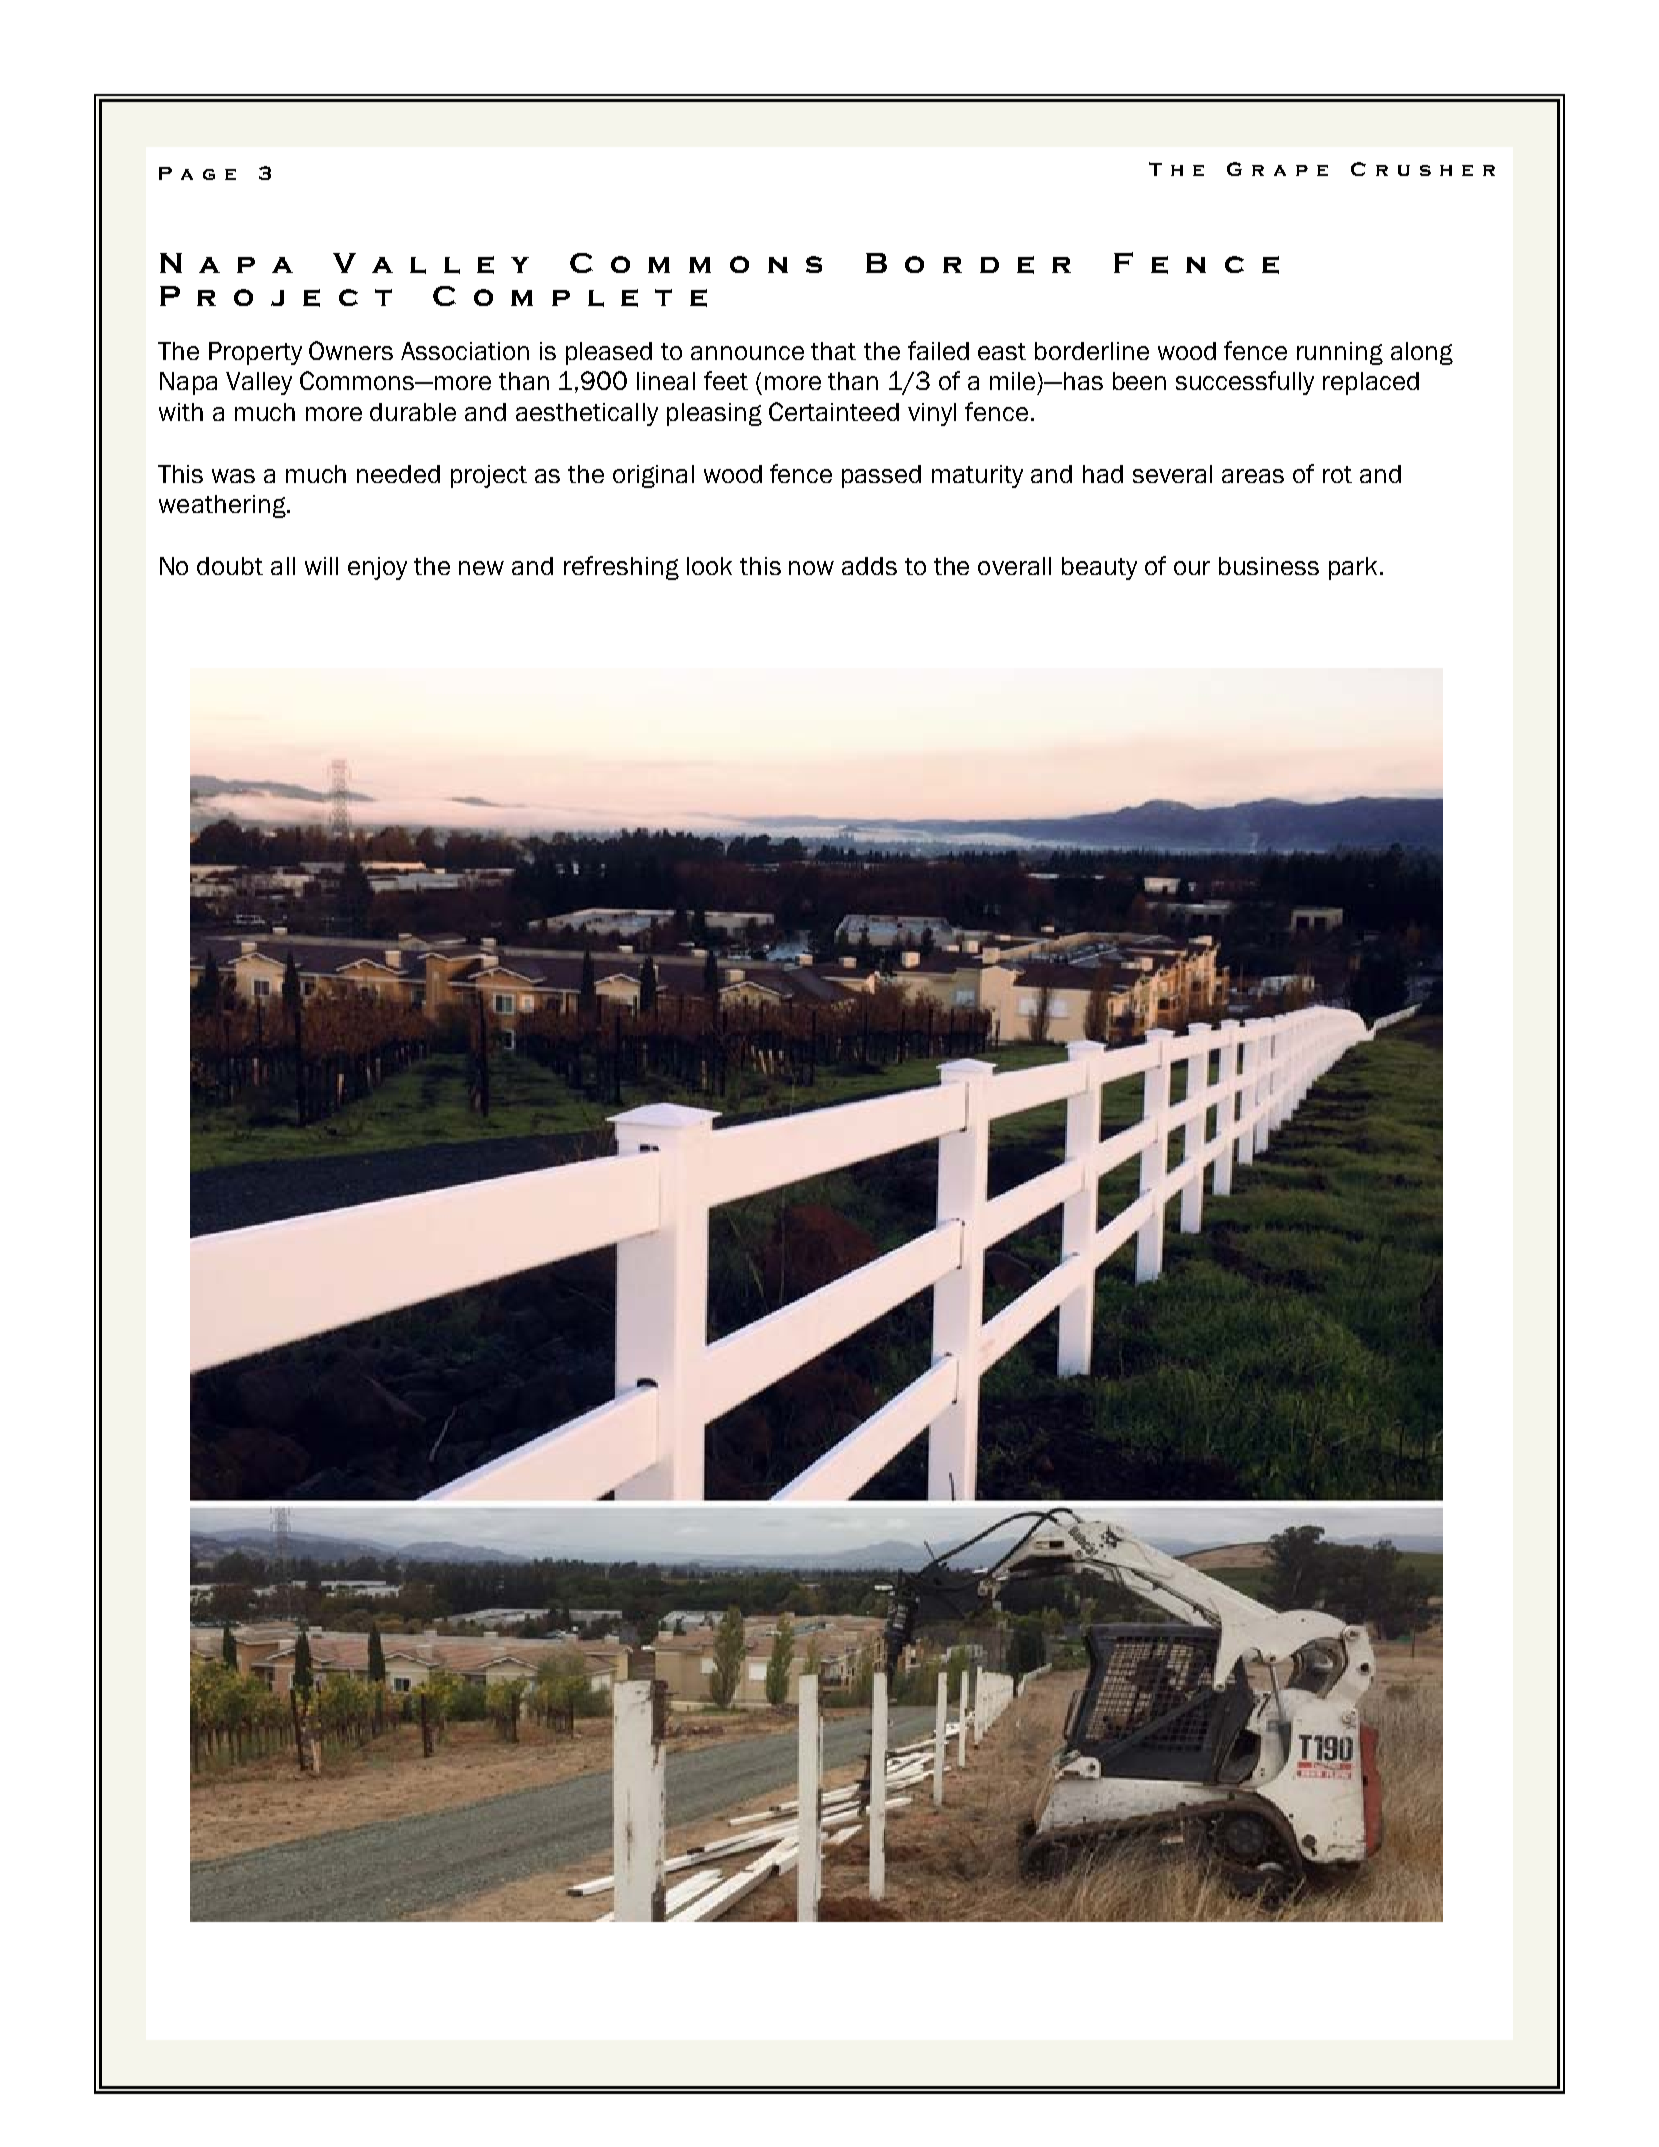  I want to click on durable, so click(413, 412).
